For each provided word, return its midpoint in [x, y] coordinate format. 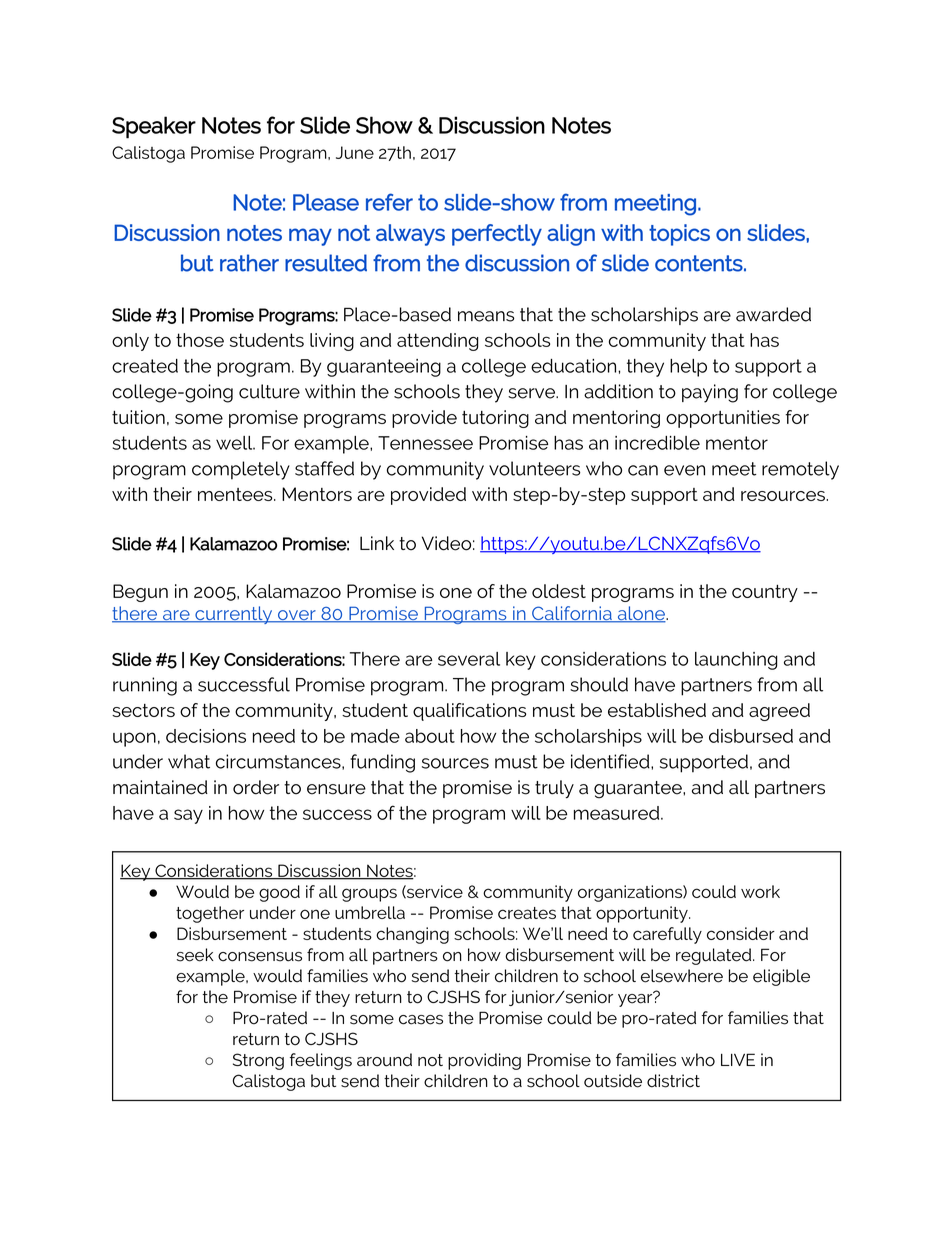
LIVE [738, 1059]
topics [679, 235]
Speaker [154, 127]
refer [389, 202]
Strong [258, 1061]
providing [484, 1061]
